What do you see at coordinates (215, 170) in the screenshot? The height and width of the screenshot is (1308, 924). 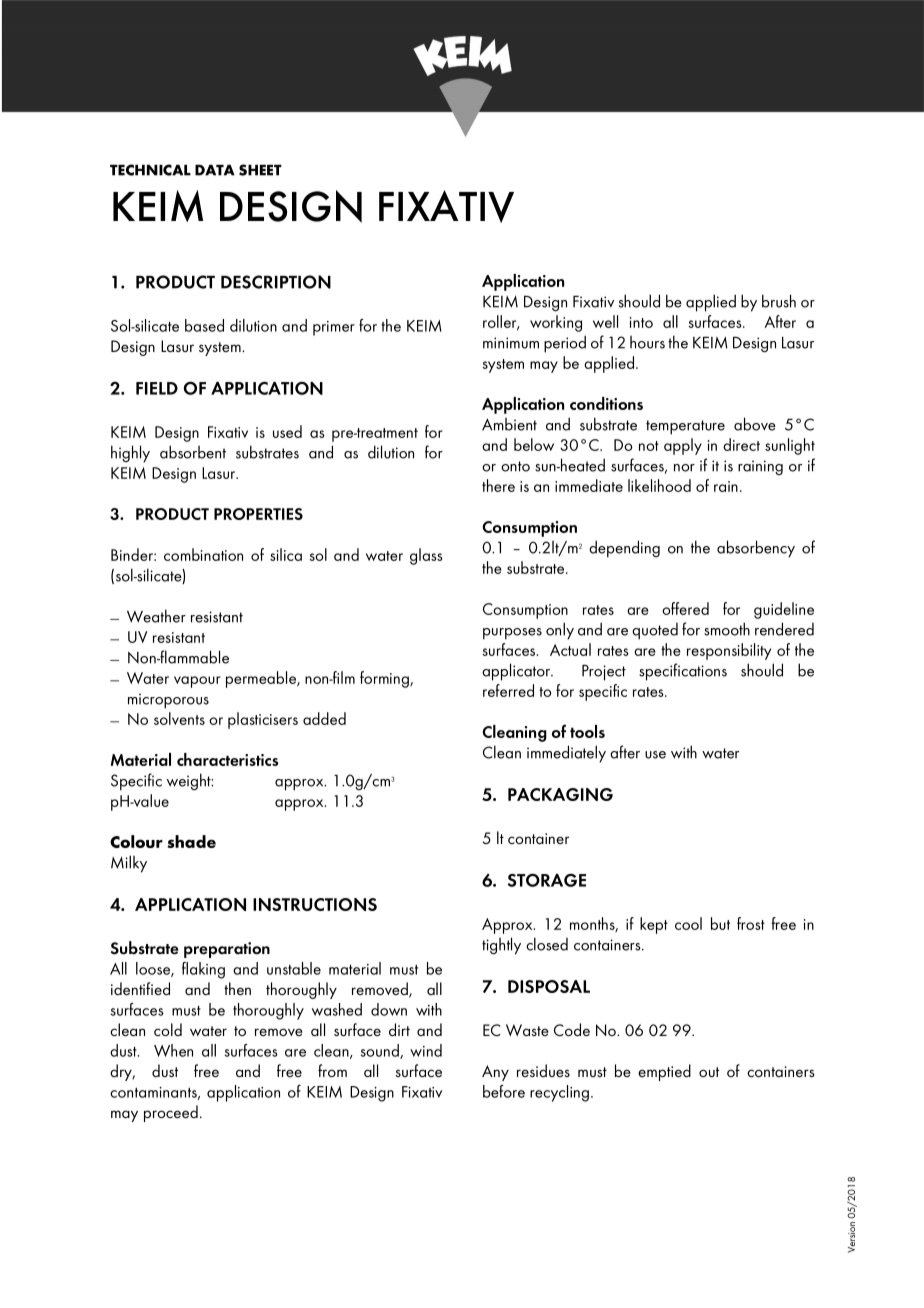 I see `DATA` at bounding box center [215, 170].
